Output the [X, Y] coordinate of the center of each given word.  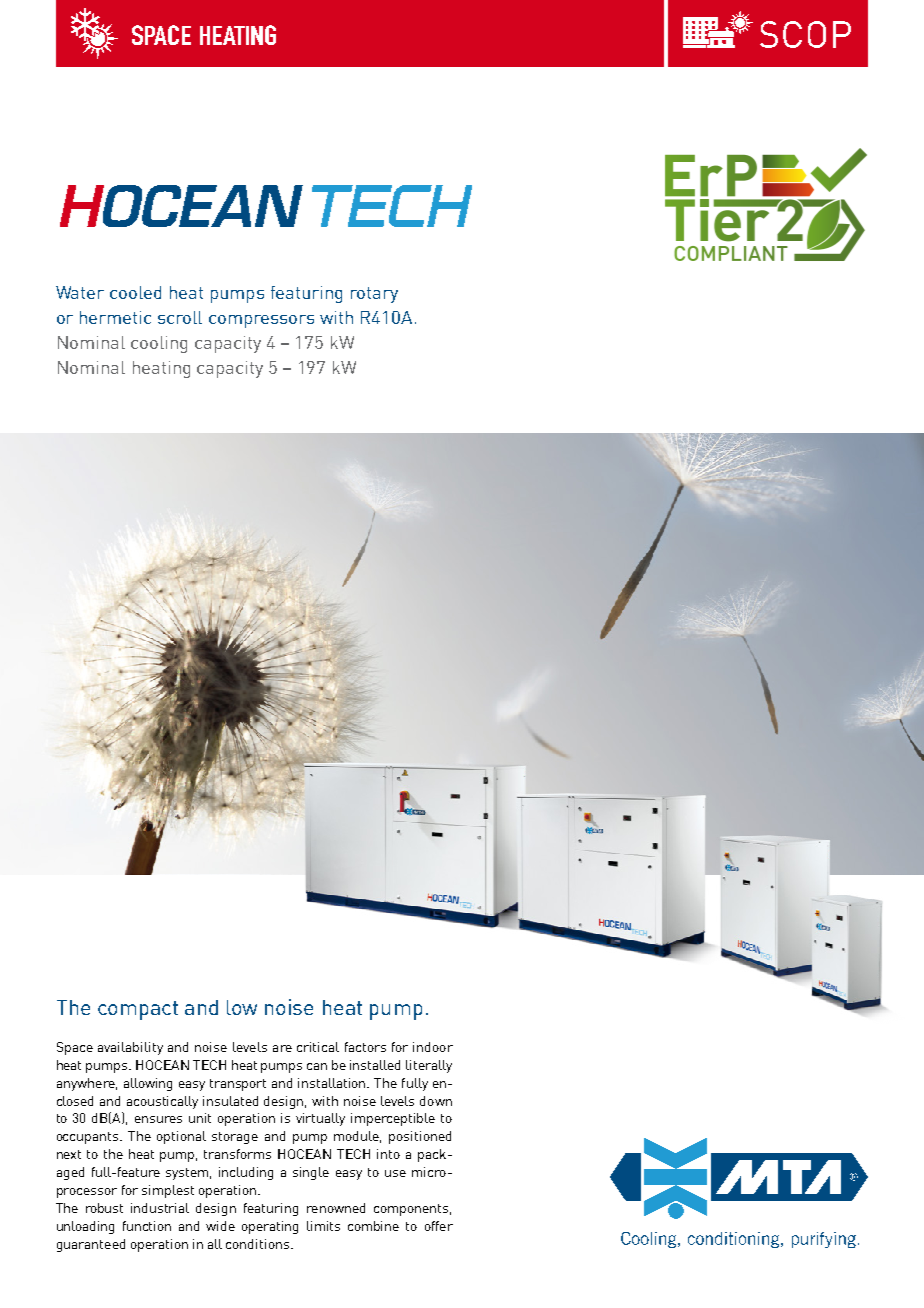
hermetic [115, 317]
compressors [261, 321]
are [282, 1048]
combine [373, 1226]
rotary [374, 295]
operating [270, 1227]
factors [365, 1047]
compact [138, 1010]
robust [104, 1208]
